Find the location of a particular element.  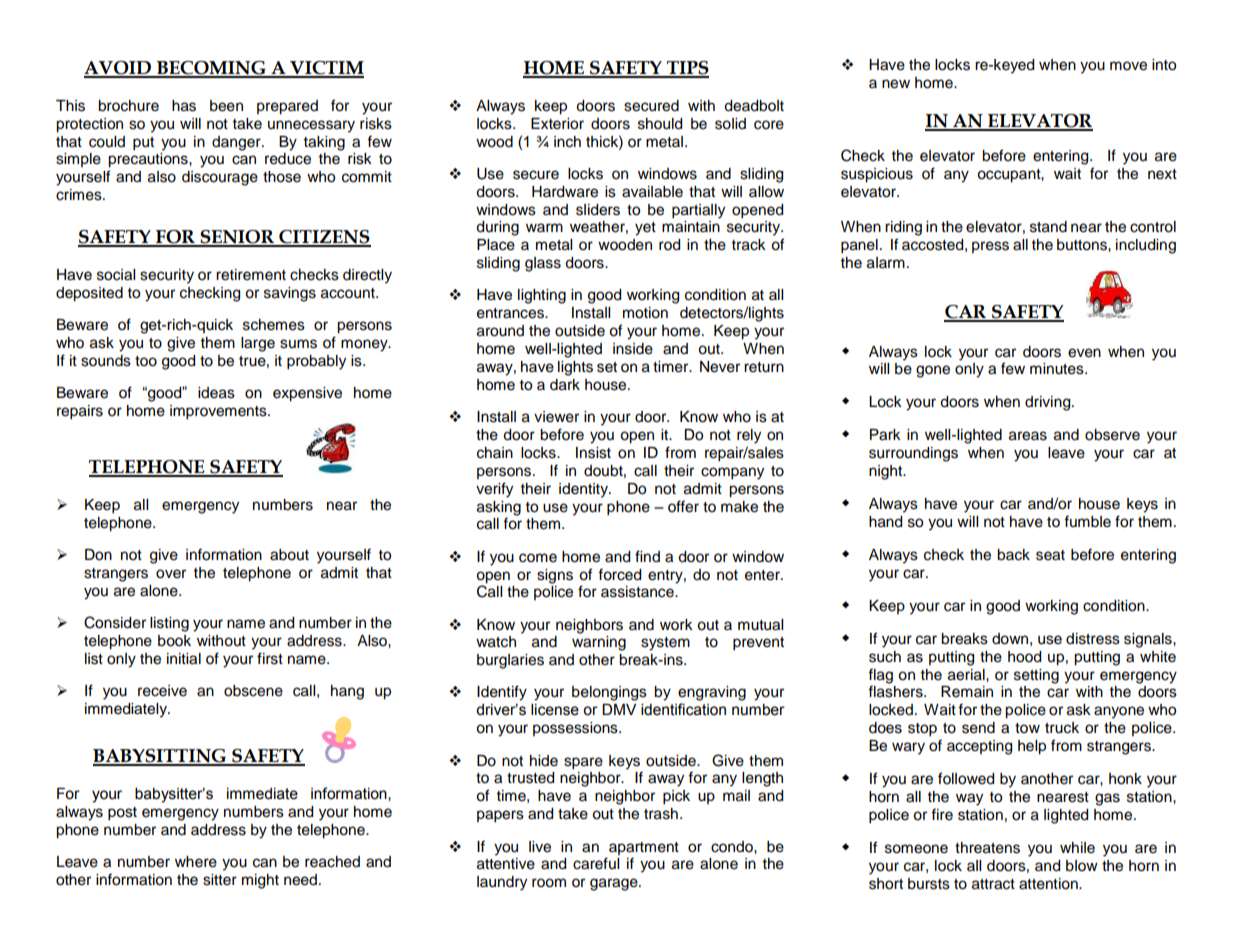

assistance is located at coordinates (638, 592).
